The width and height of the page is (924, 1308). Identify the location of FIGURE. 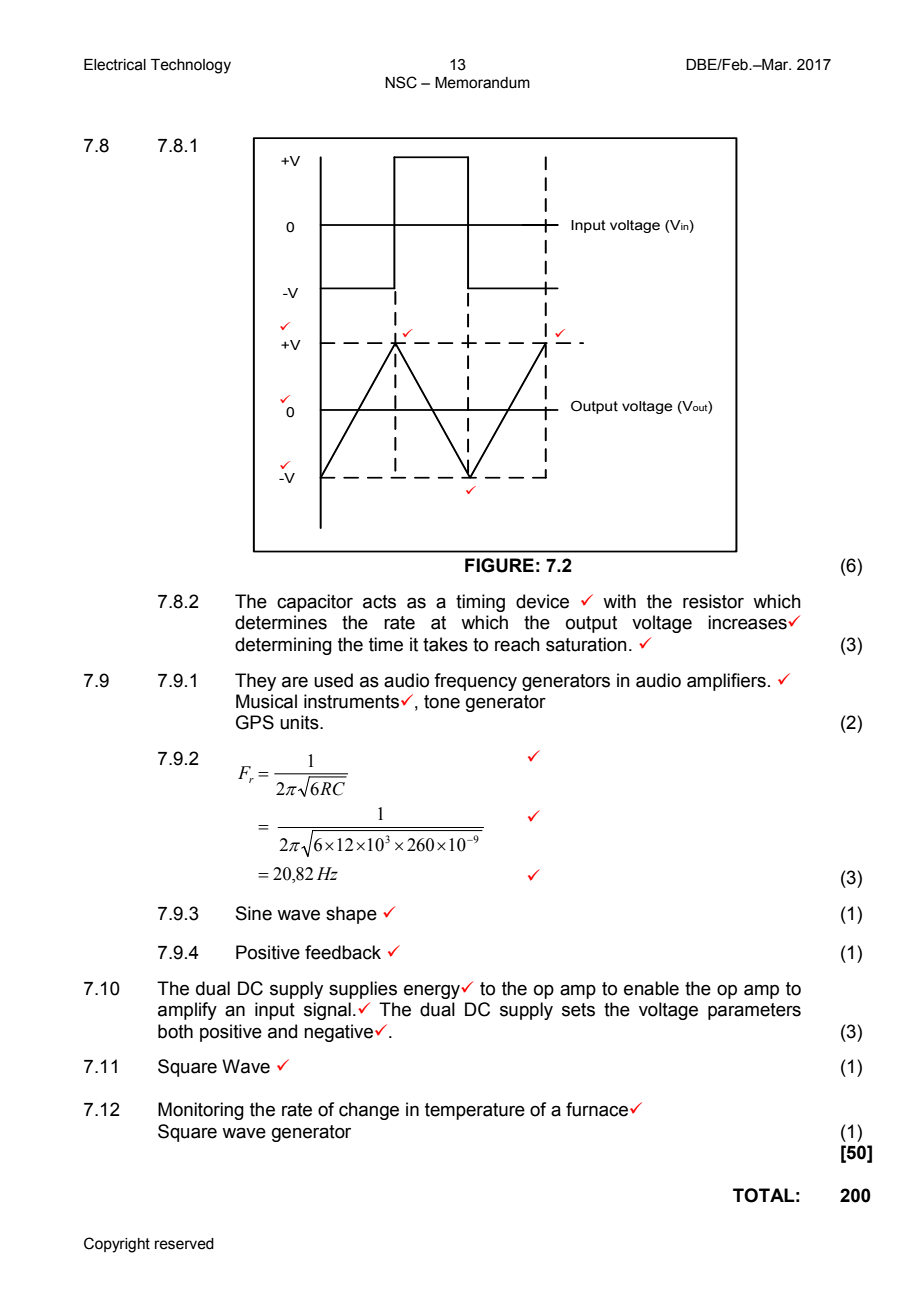
(499, 565).
